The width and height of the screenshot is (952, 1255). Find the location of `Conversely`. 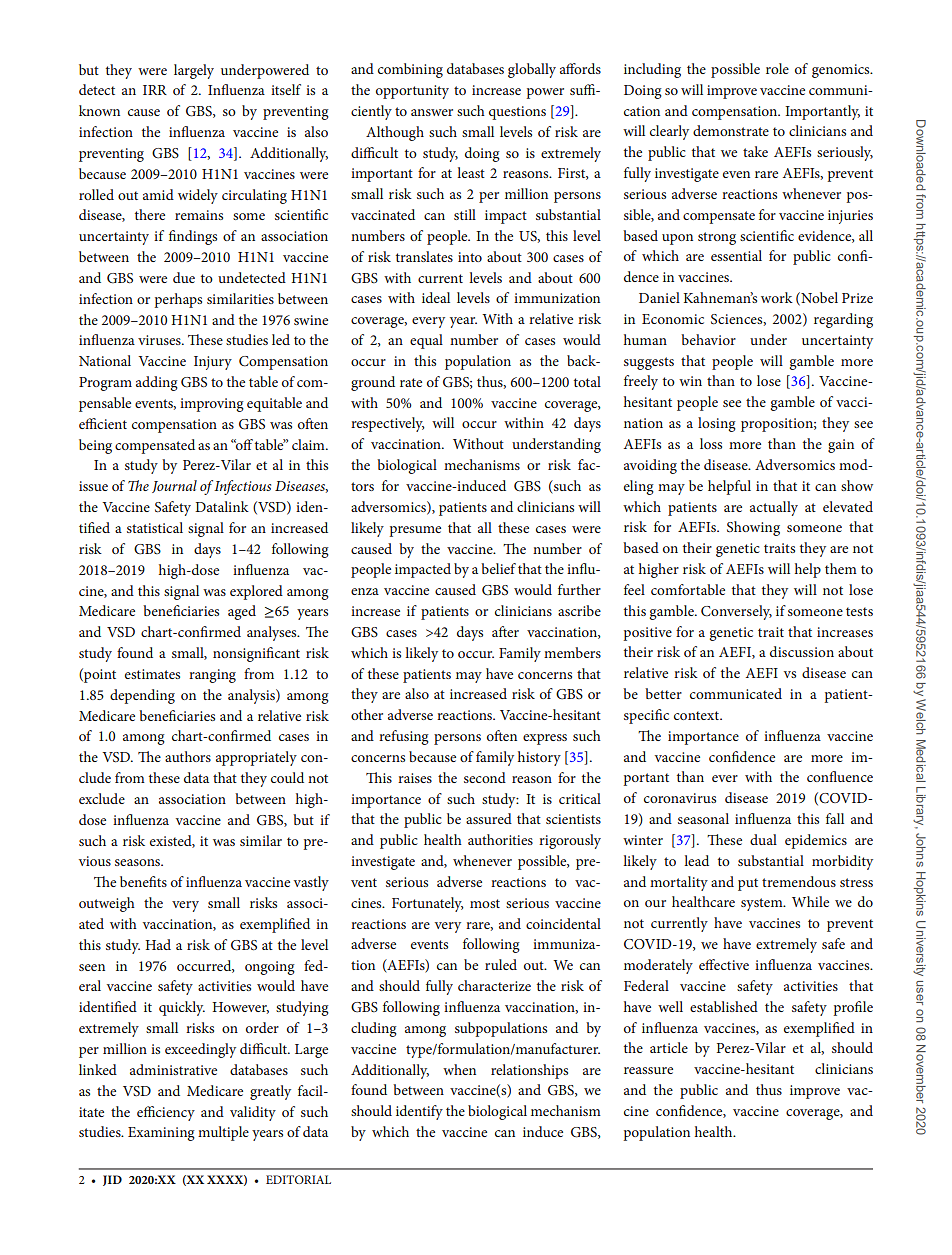

Conversely is located at coordinates (736, 612).
